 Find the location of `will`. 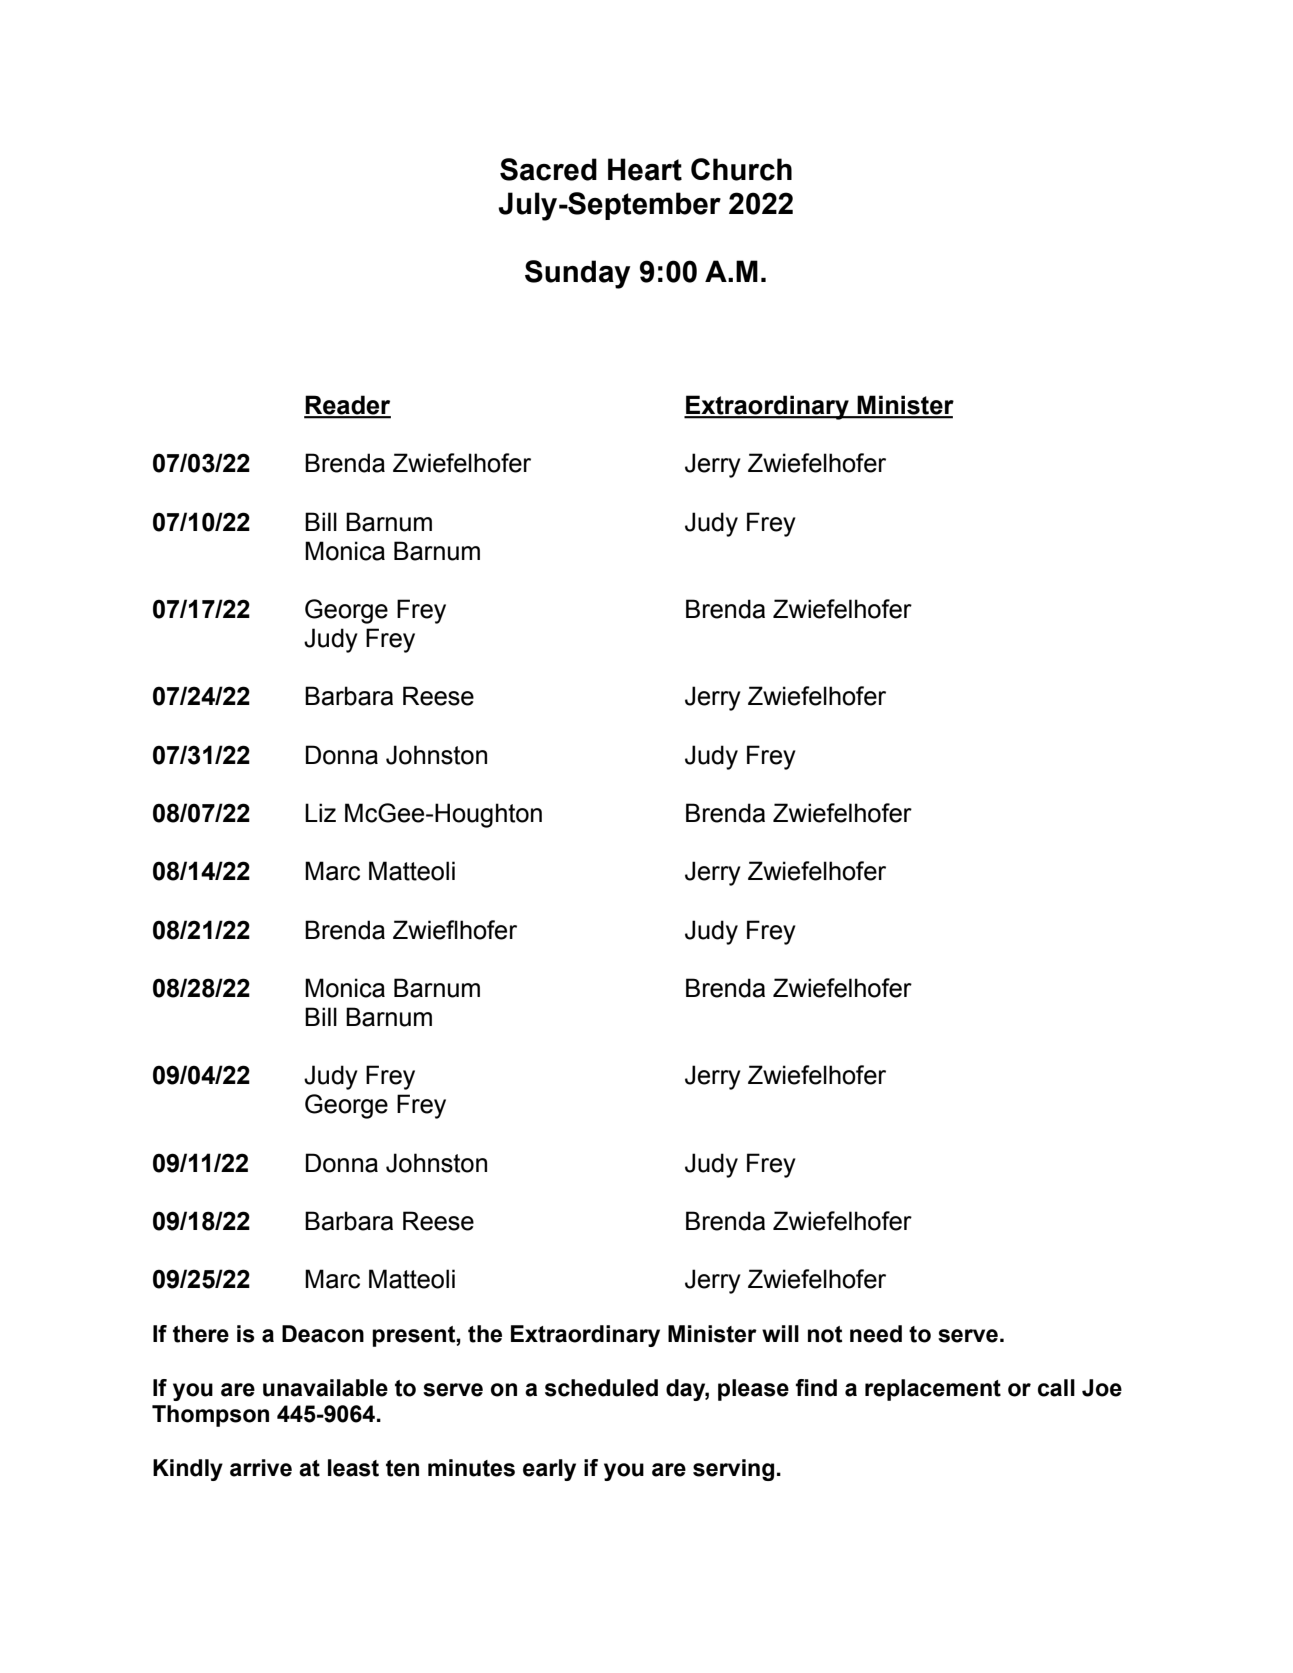

will is located at coordinates (780, 1333).
